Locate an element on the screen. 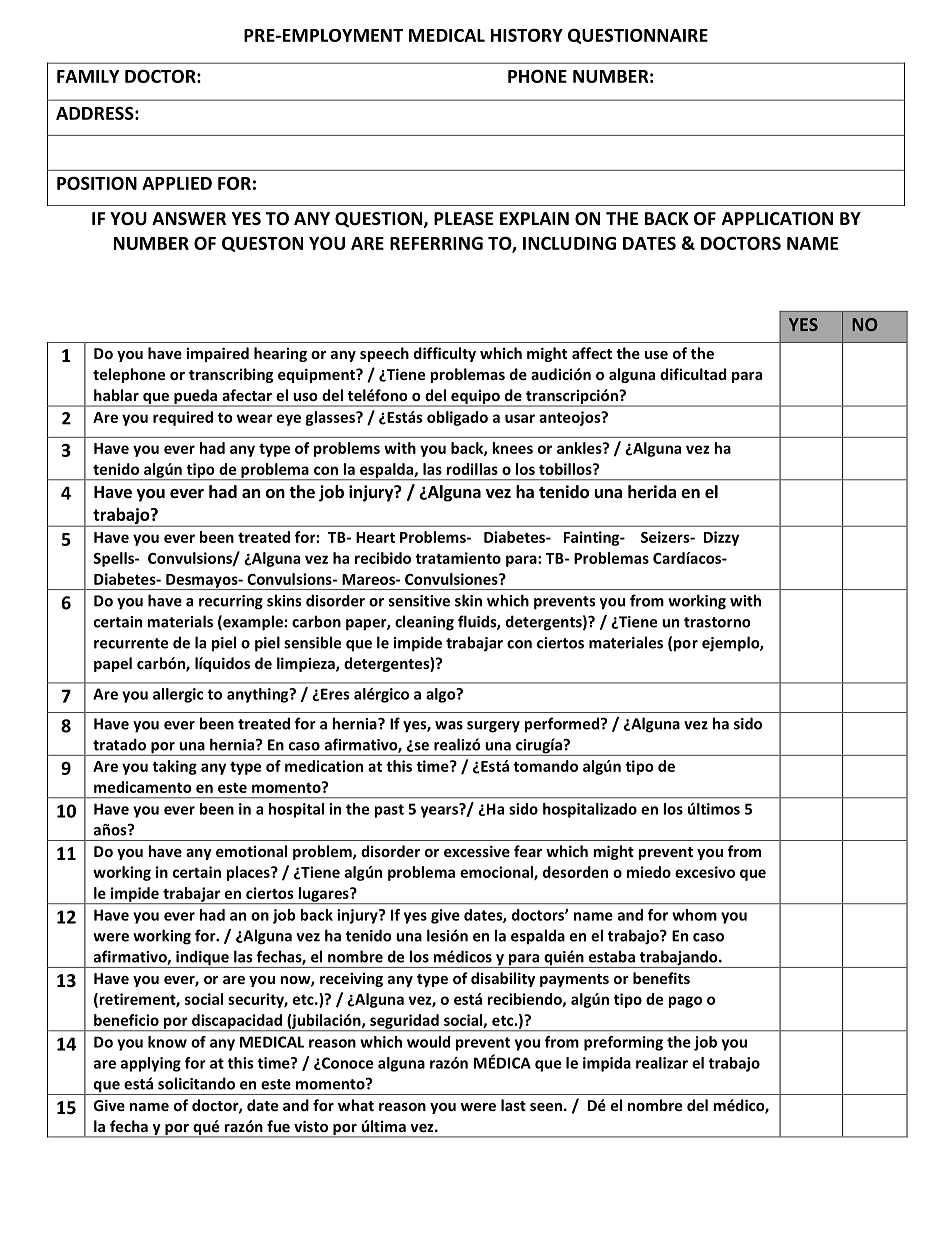 Image resolution: width=952 pixels, height=1233 pixels. would is located at coordinates (428, 1042).
